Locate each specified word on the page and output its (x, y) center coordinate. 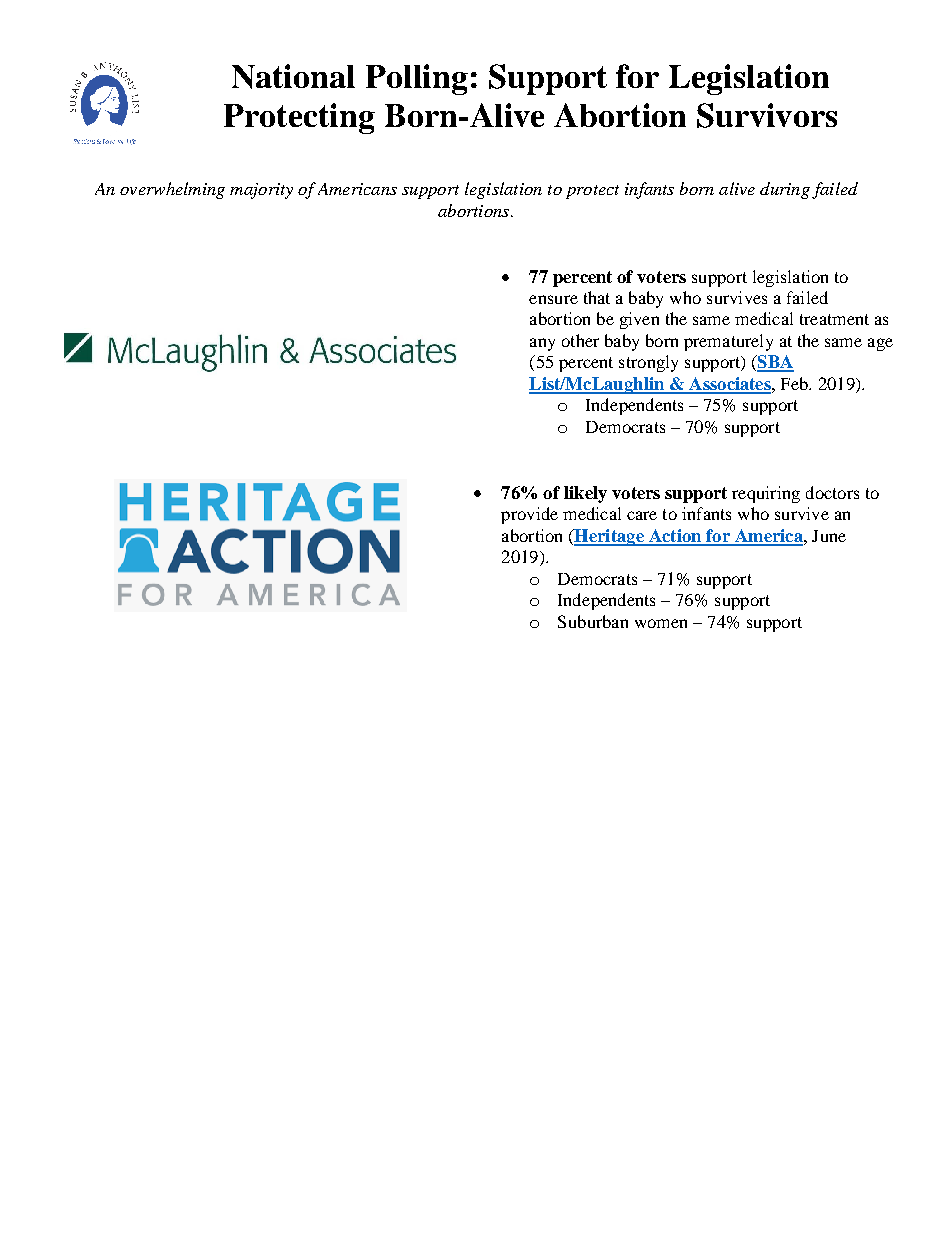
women (661, 623)
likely (585, 494)
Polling (417, 79)
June (829, 536)
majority (261, 191)
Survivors (767, 115)
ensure (553, 299)
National (293, 76)
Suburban (593, 621)
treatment (834, 319)
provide (529, 515)
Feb (795, 383)
